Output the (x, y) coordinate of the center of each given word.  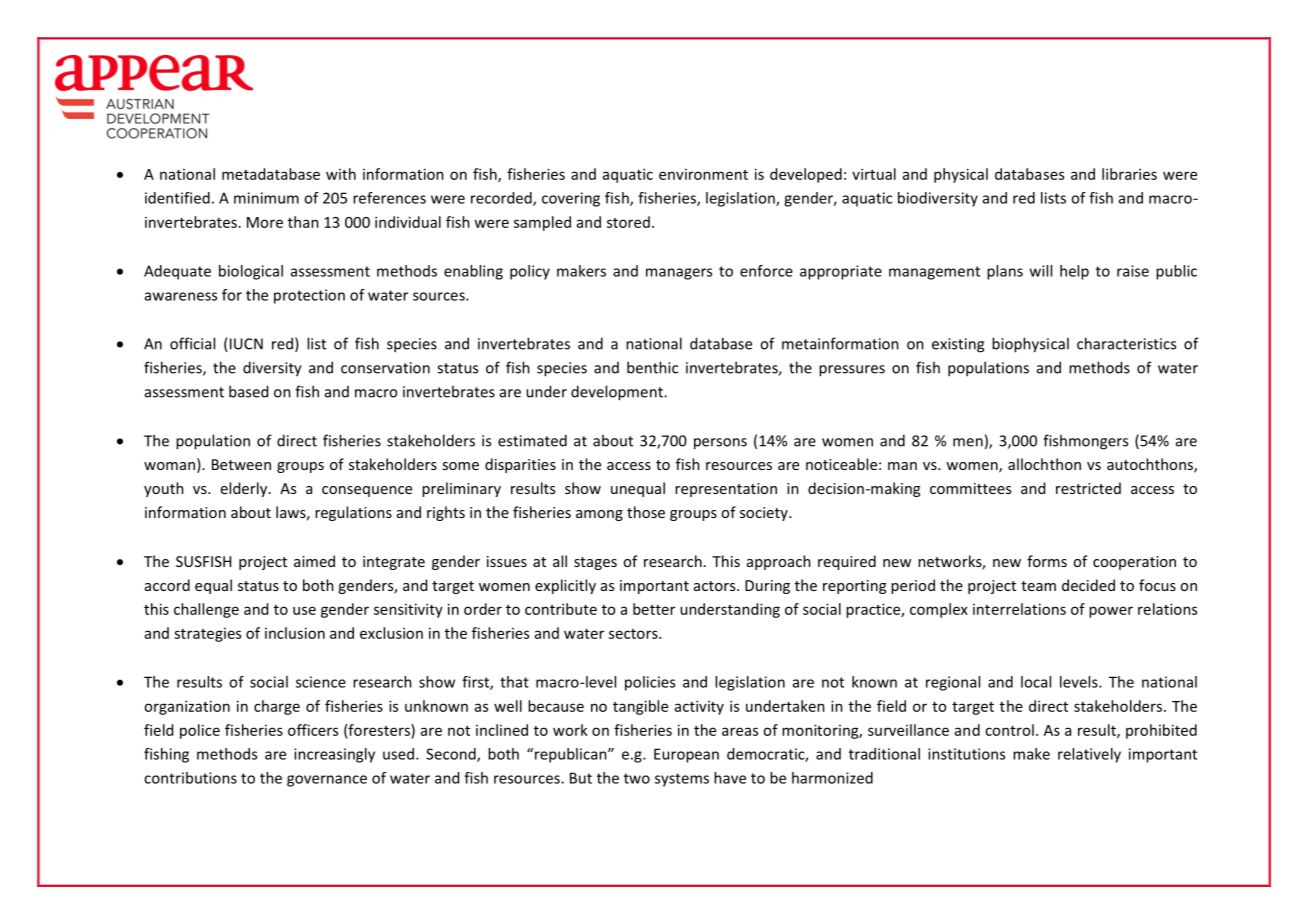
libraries (1129, 174)
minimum (266, 198)
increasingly (334, 755)
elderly (245, 489)
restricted (1088, 488)
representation (726, 490)
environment (703, 174)
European (686, 755)
